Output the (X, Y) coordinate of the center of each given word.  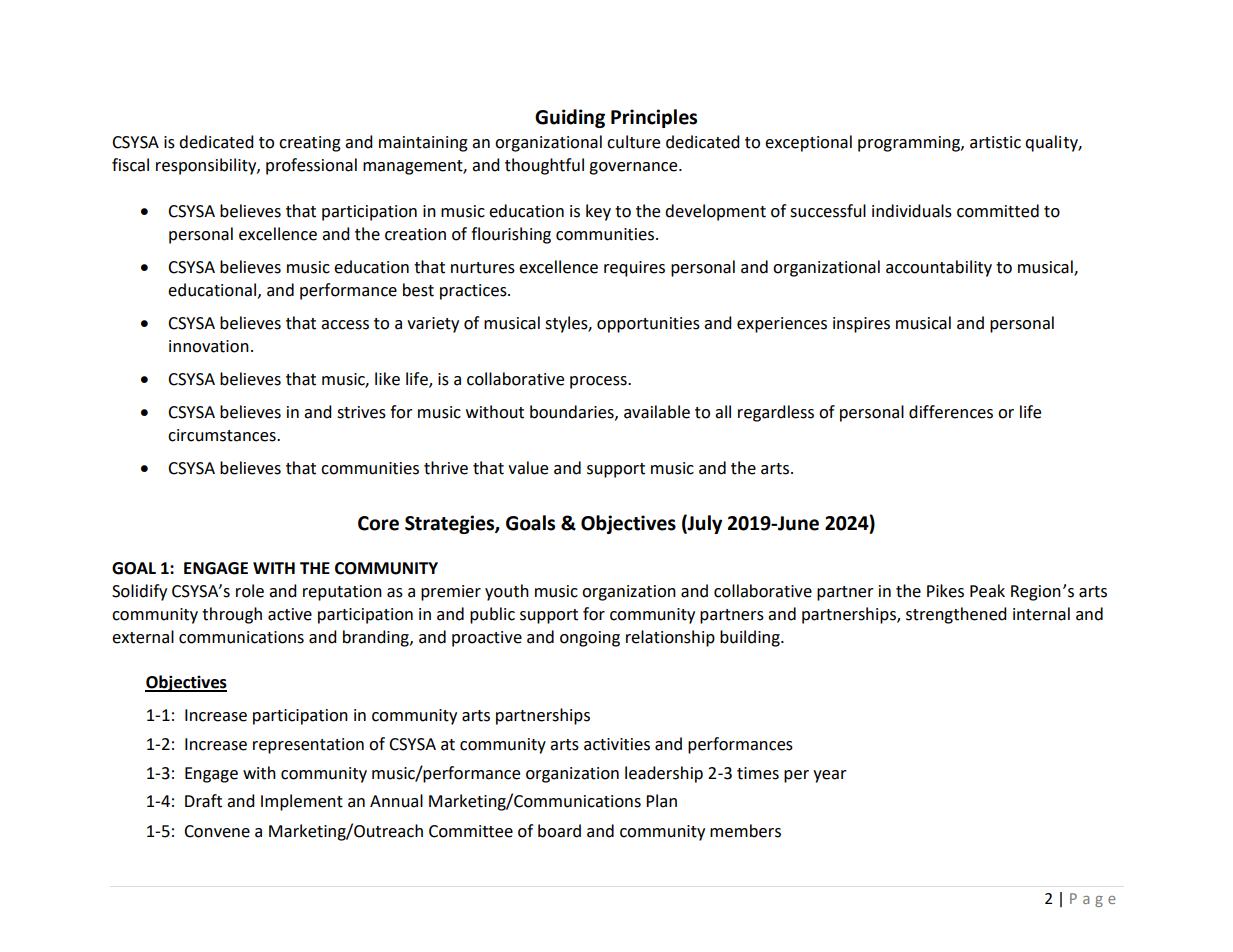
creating (310, 144)
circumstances (223, 435)
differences (951, 412)
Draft (203, 801)
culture (633, 142)
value (528, 468)
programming (910, 144)
